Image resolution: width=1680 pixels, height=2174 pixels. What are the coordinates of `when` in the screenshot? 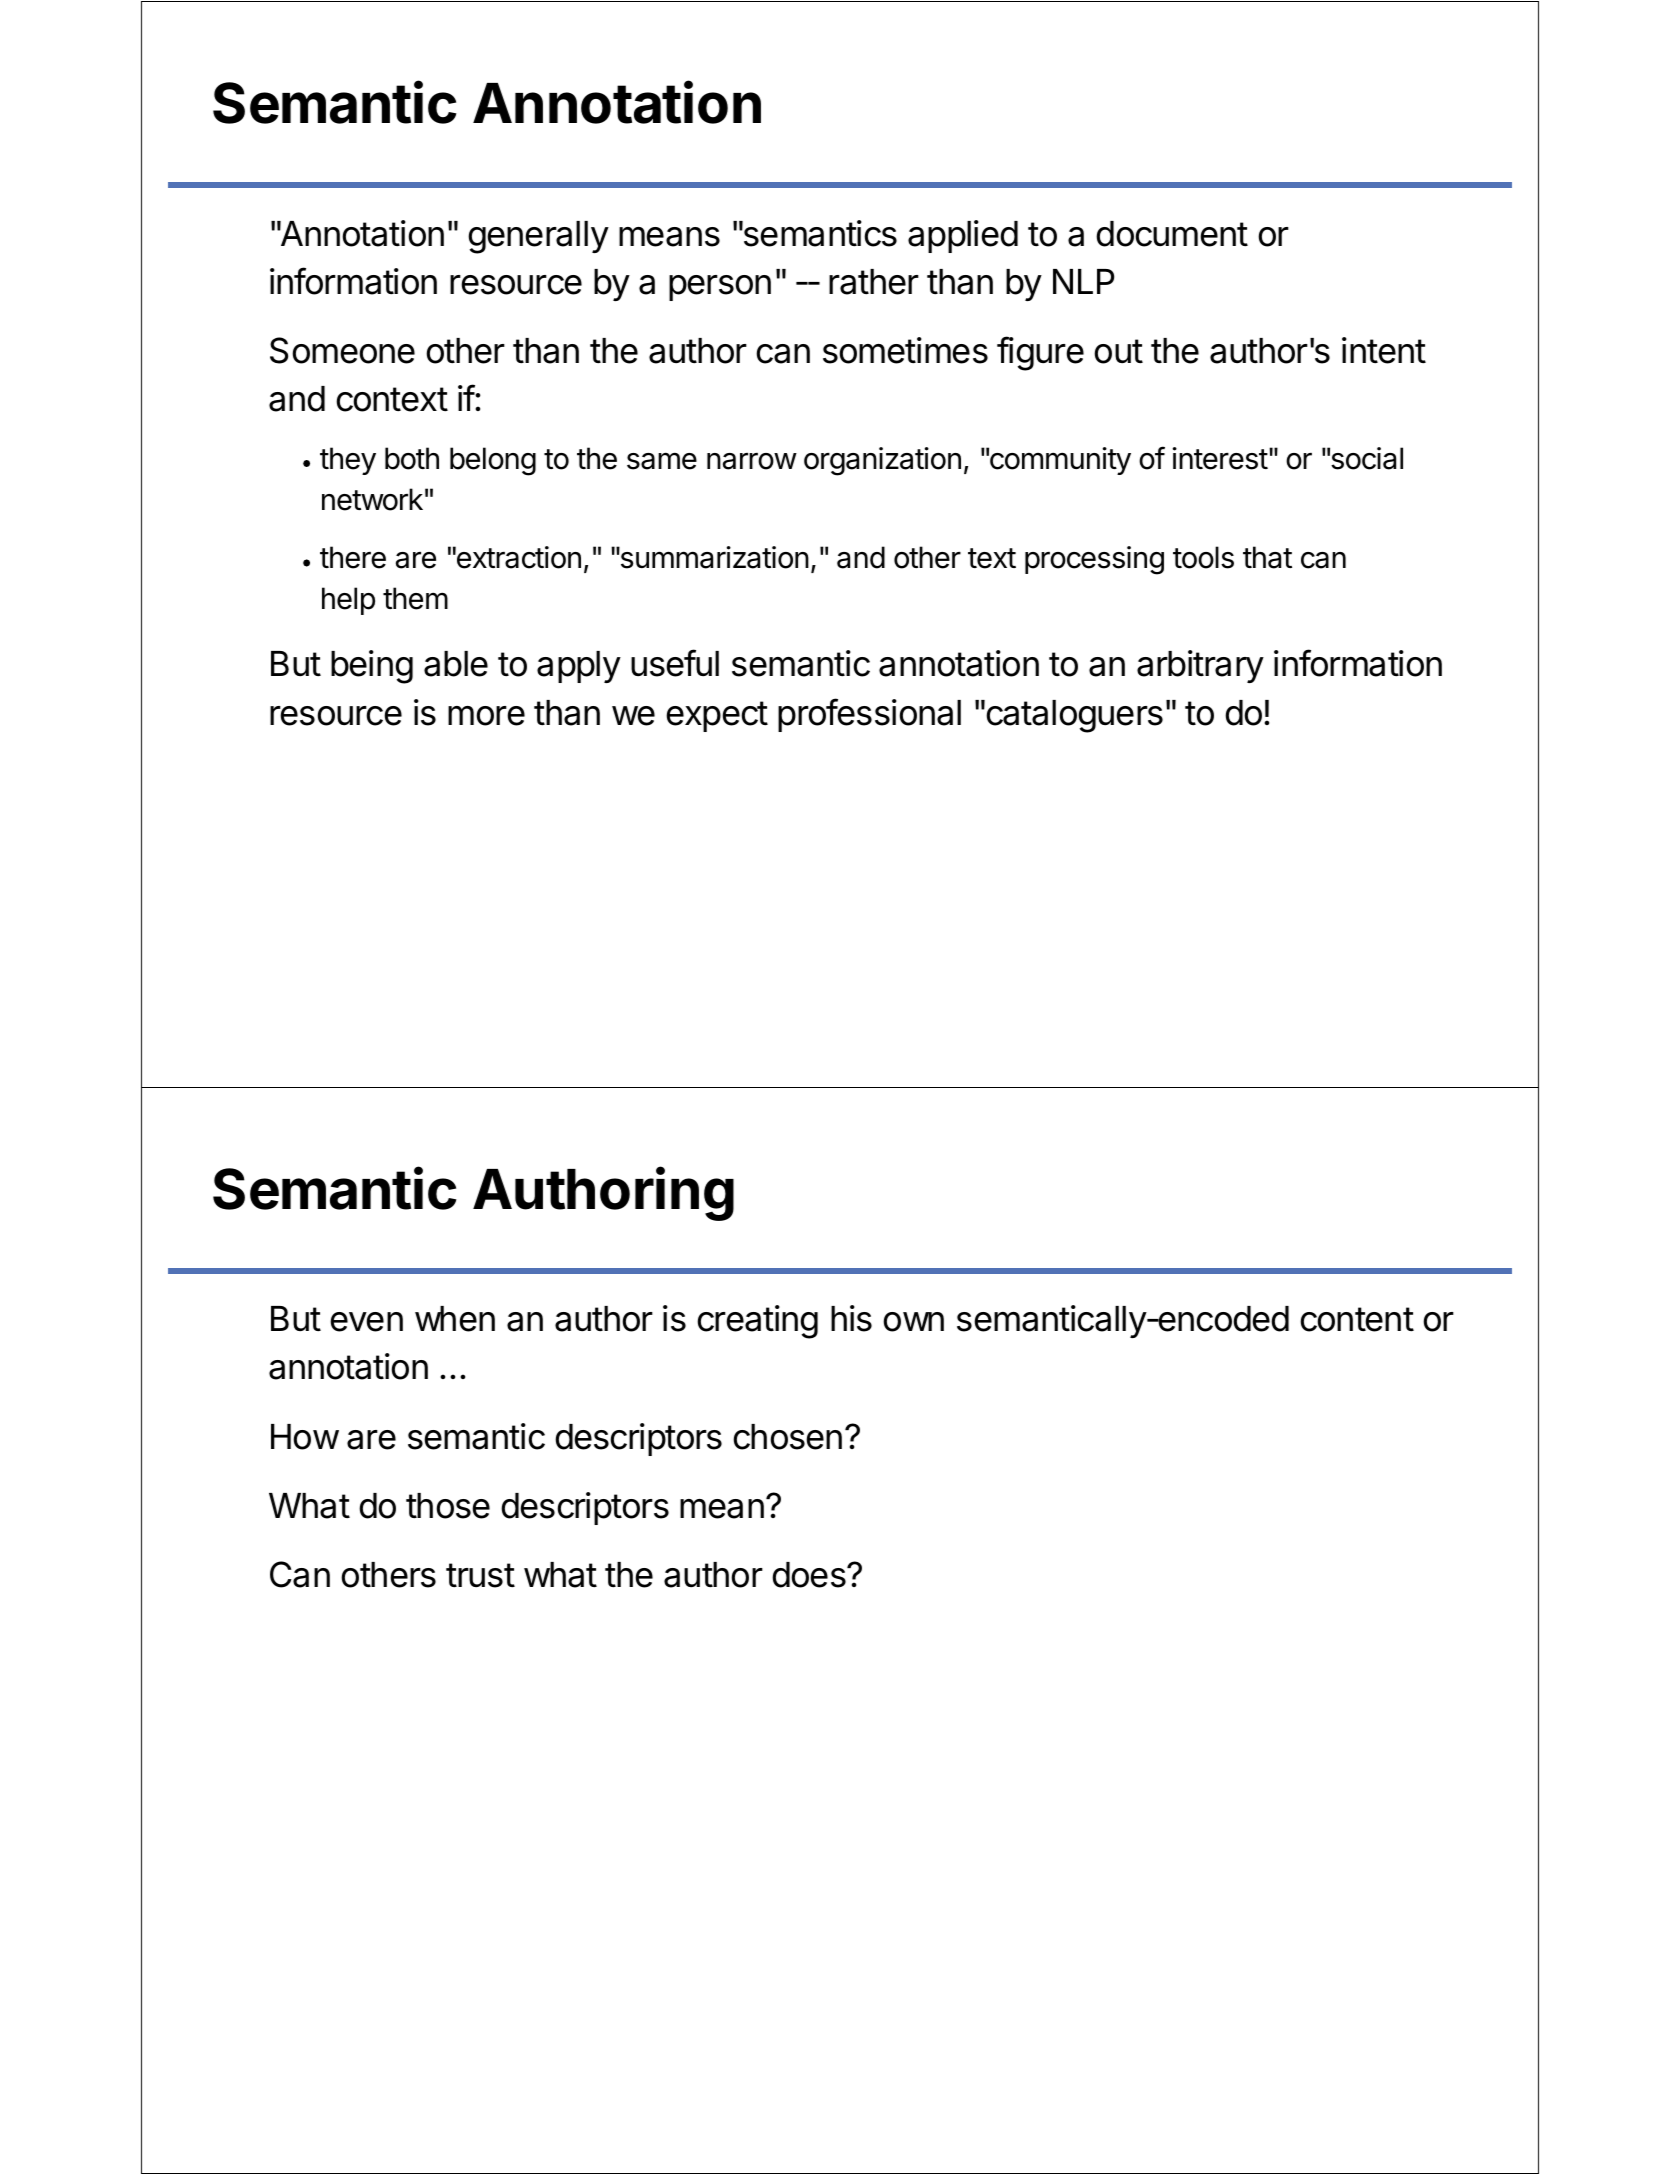 It's located at (455, 1319).
